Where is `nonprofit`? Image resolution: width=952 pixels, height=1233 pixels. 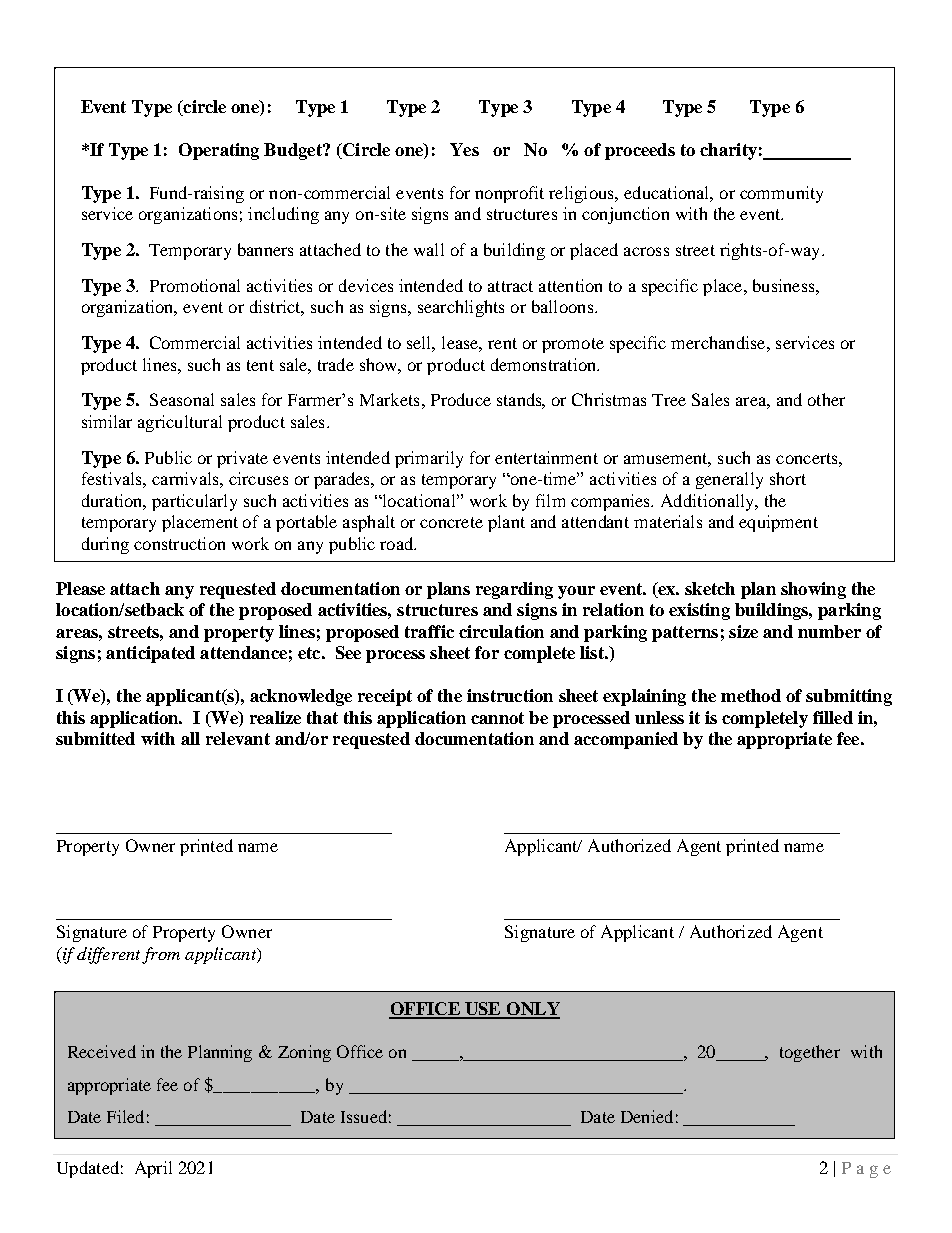
nonprofit is located at coordinates (509, 194).
